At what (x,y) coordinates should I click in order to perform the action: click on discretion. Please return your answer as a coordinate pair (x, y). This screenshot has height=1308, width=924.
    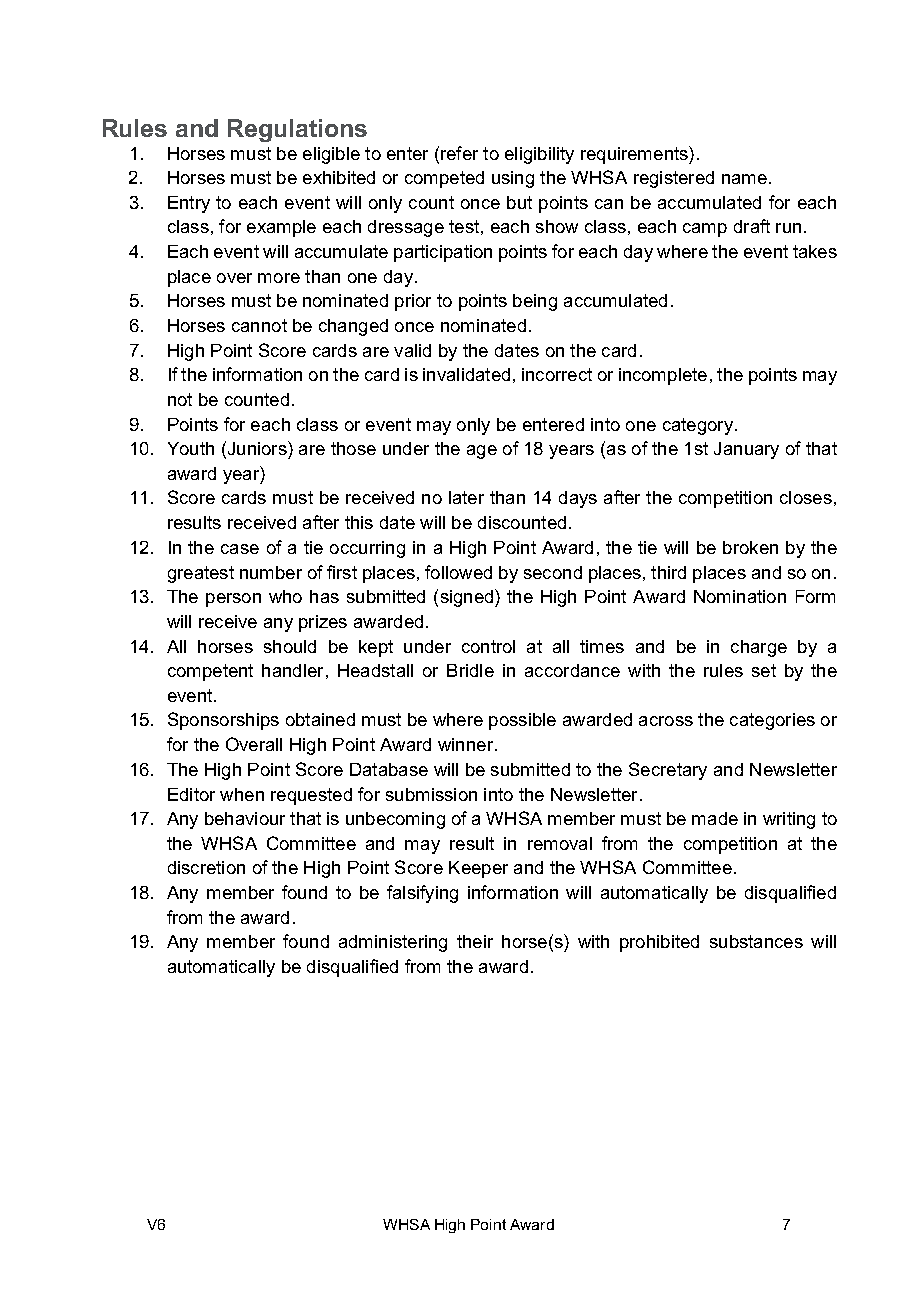
    Looking at the image, I should click on (206, 867).
